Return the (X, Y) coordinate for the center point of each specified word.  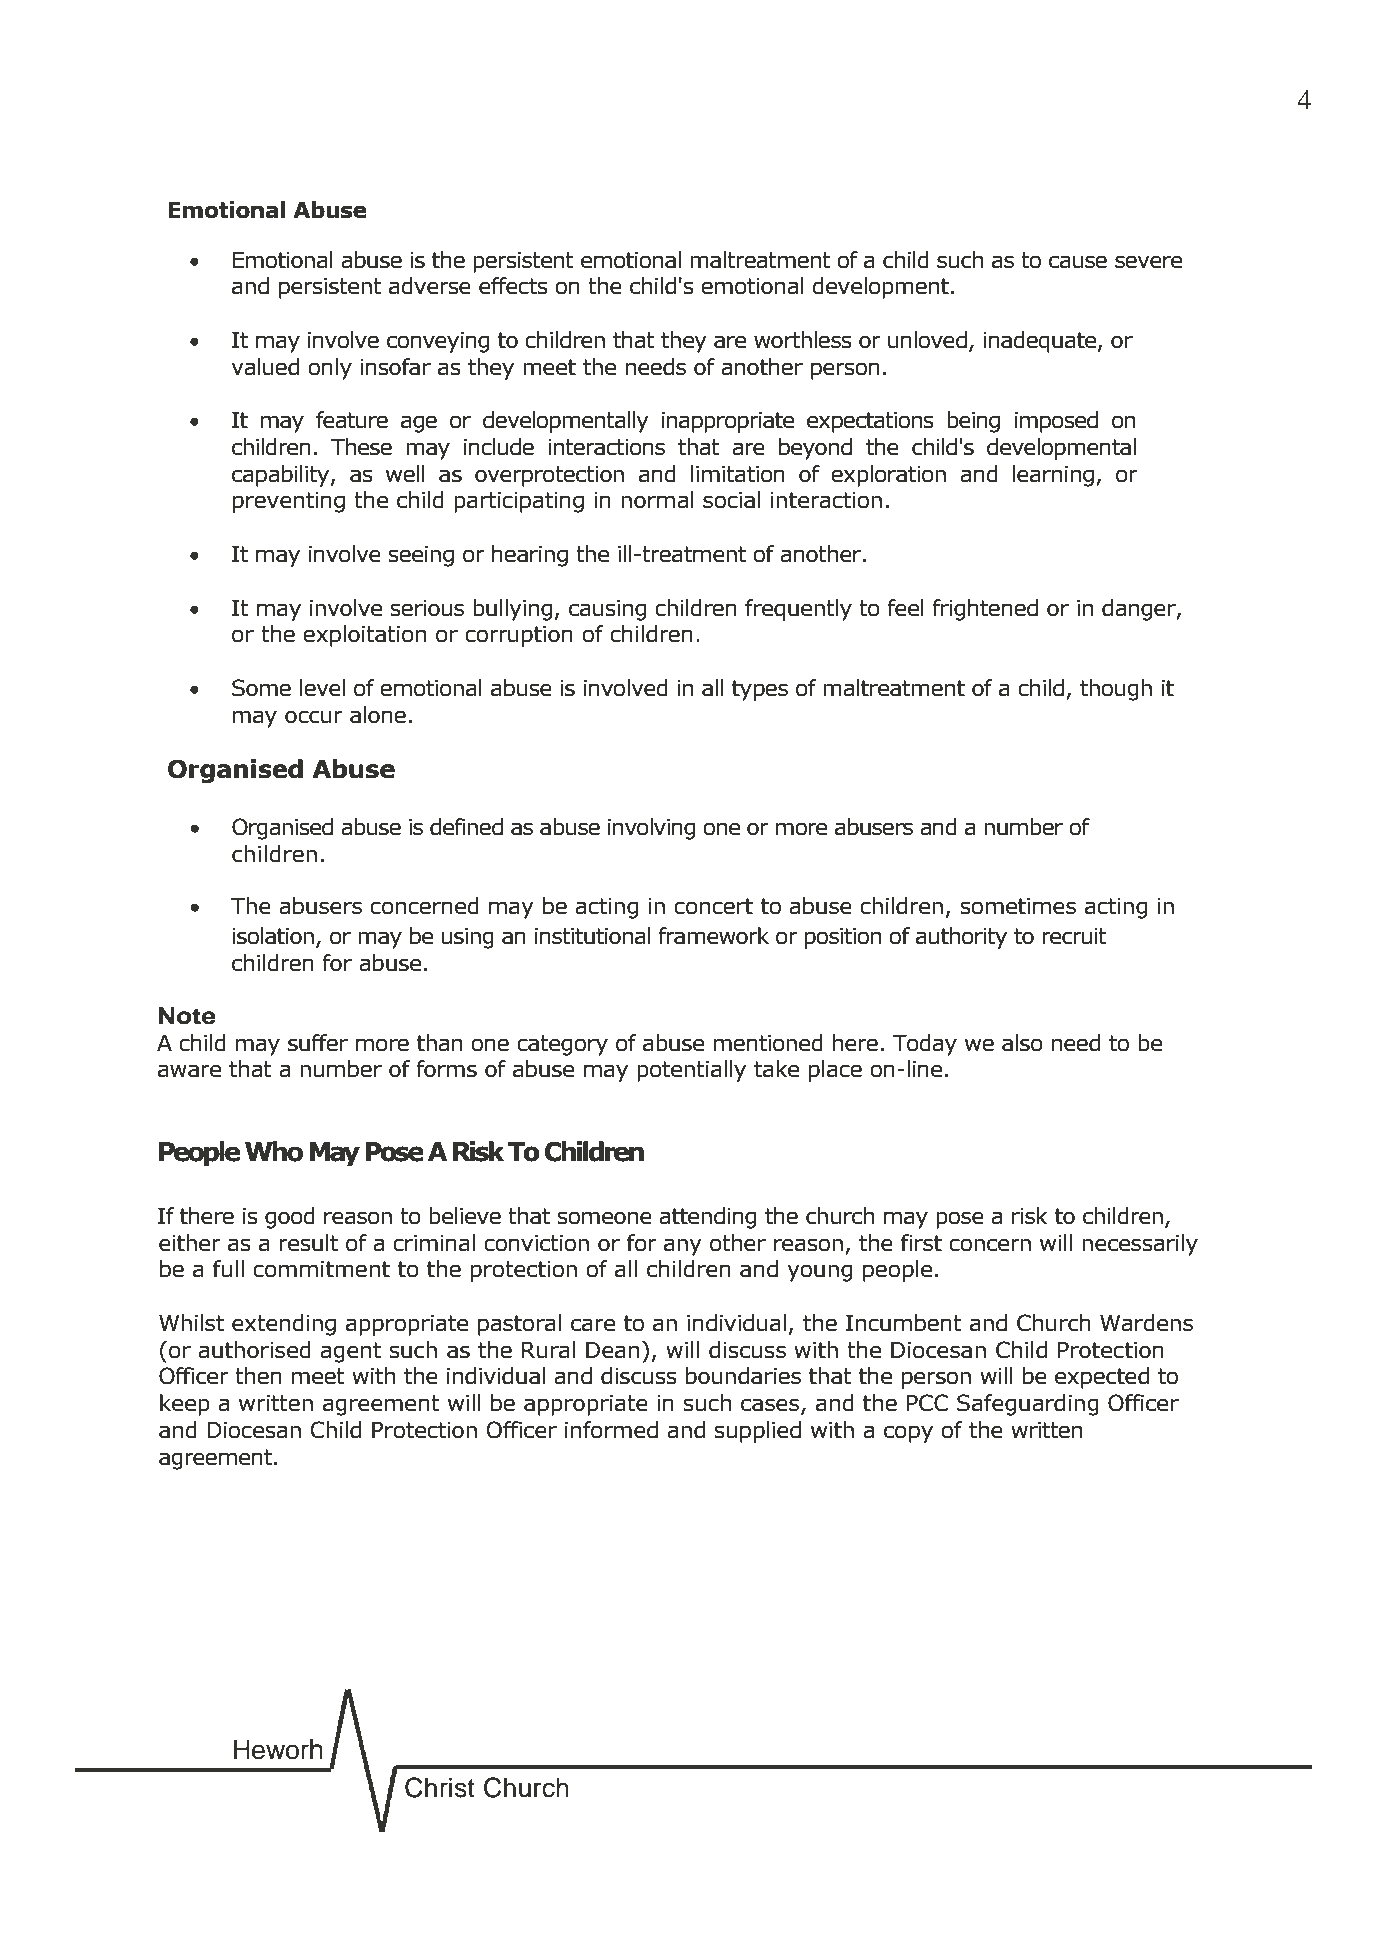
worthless (803, 340)
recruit (1074, 936)
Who (274, 1151)
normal (657, 500)
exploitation (364, 636)
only (330, 369)
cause (1078, 262)
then (258, 1376)
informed (611, 1430)
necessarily (1140, 1245)
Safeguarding (1028, 1405)
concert (713, 906)
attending (707, 1218)
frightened (985, 610)
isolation (273, 936)
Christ (440, 1787)
